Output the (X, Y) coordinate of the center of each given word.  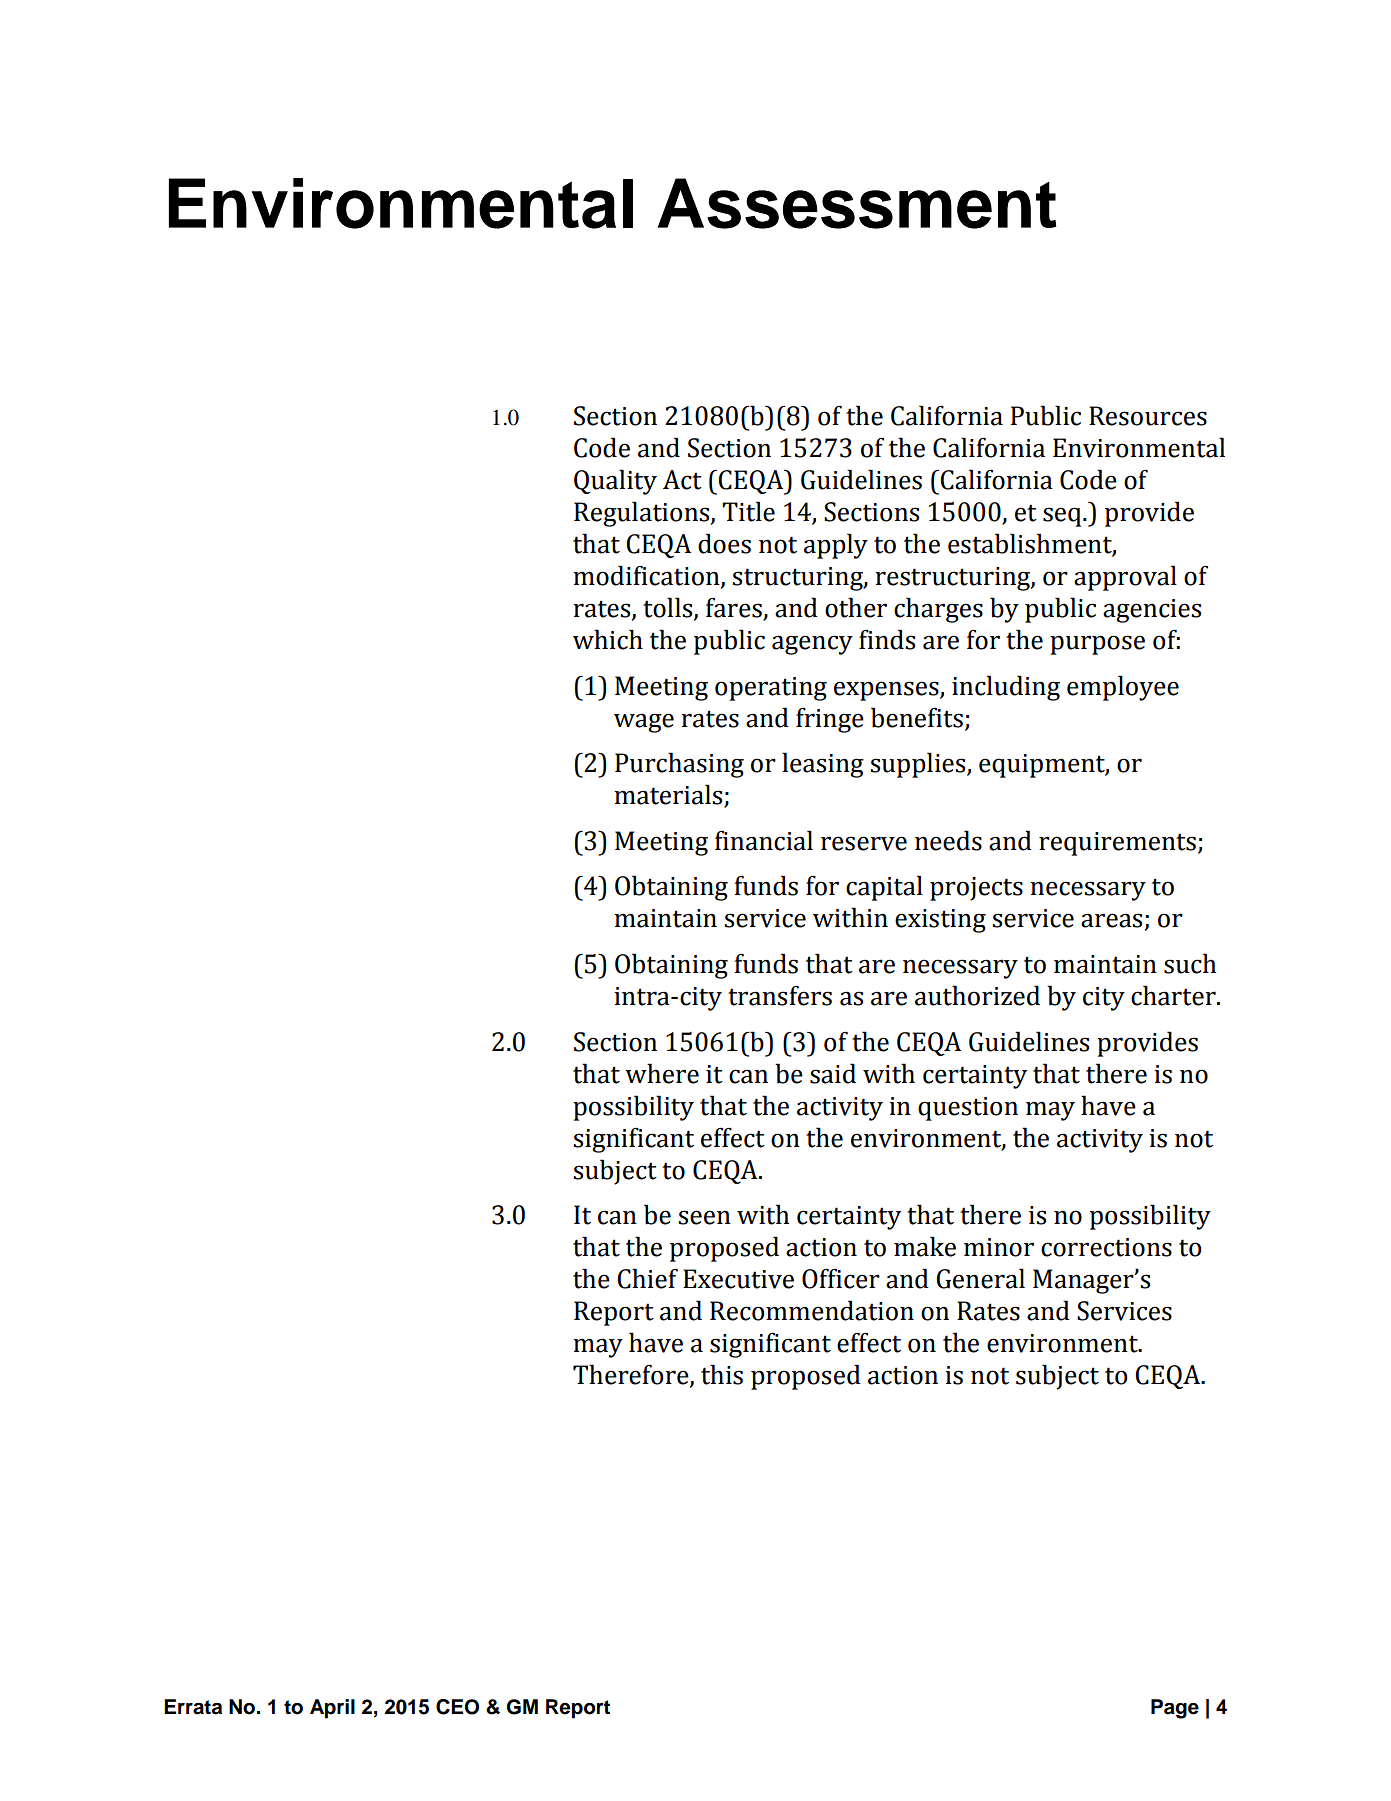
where (662, 1073)
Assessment (857, 203)
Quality (615, 482)
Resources (1148, 416)
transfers (780, 996)
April (332, 1709)
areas (1111, 920)
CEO (457, 1707)
